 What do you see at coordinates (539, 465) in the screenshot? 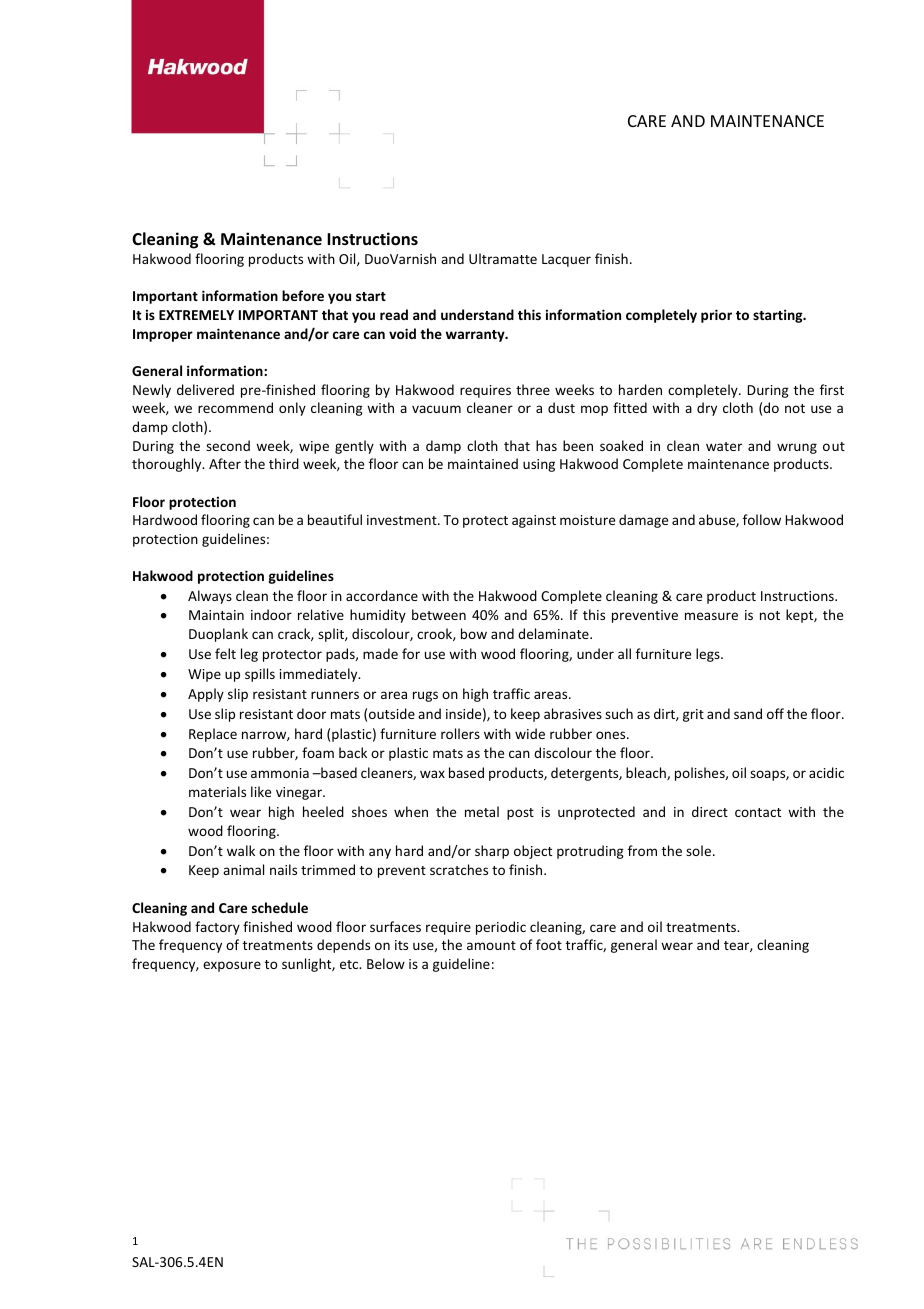
I see `using` at bounding box center [539, 465].
